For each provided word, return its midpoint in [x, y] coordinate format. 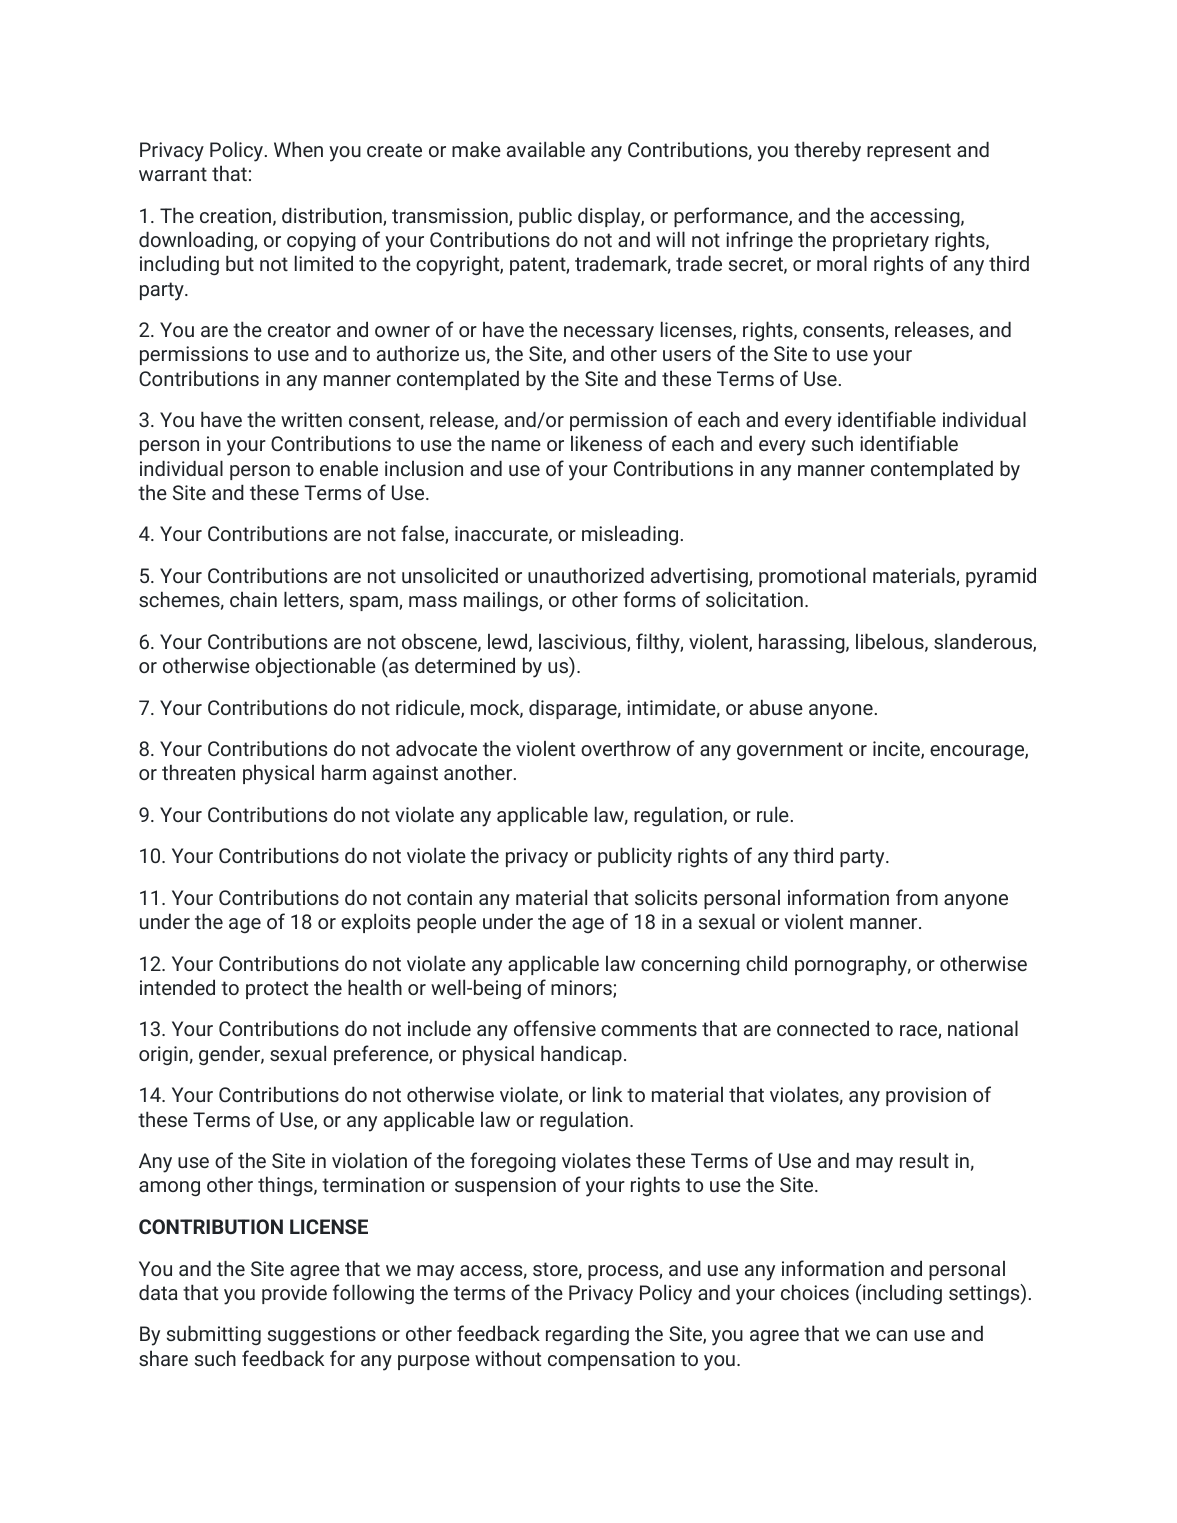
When [298, 149]
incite [897, 750]
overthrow [626, 748]
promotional [812, 577]
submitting [214, 1335]
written [311, 419]
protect [277, 990]
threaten [198, 772]
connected [823, 1028]
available [546, 149]
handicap [581, 1055]
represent [909, 152]
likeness [606, 443]
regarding [587, 1335]
